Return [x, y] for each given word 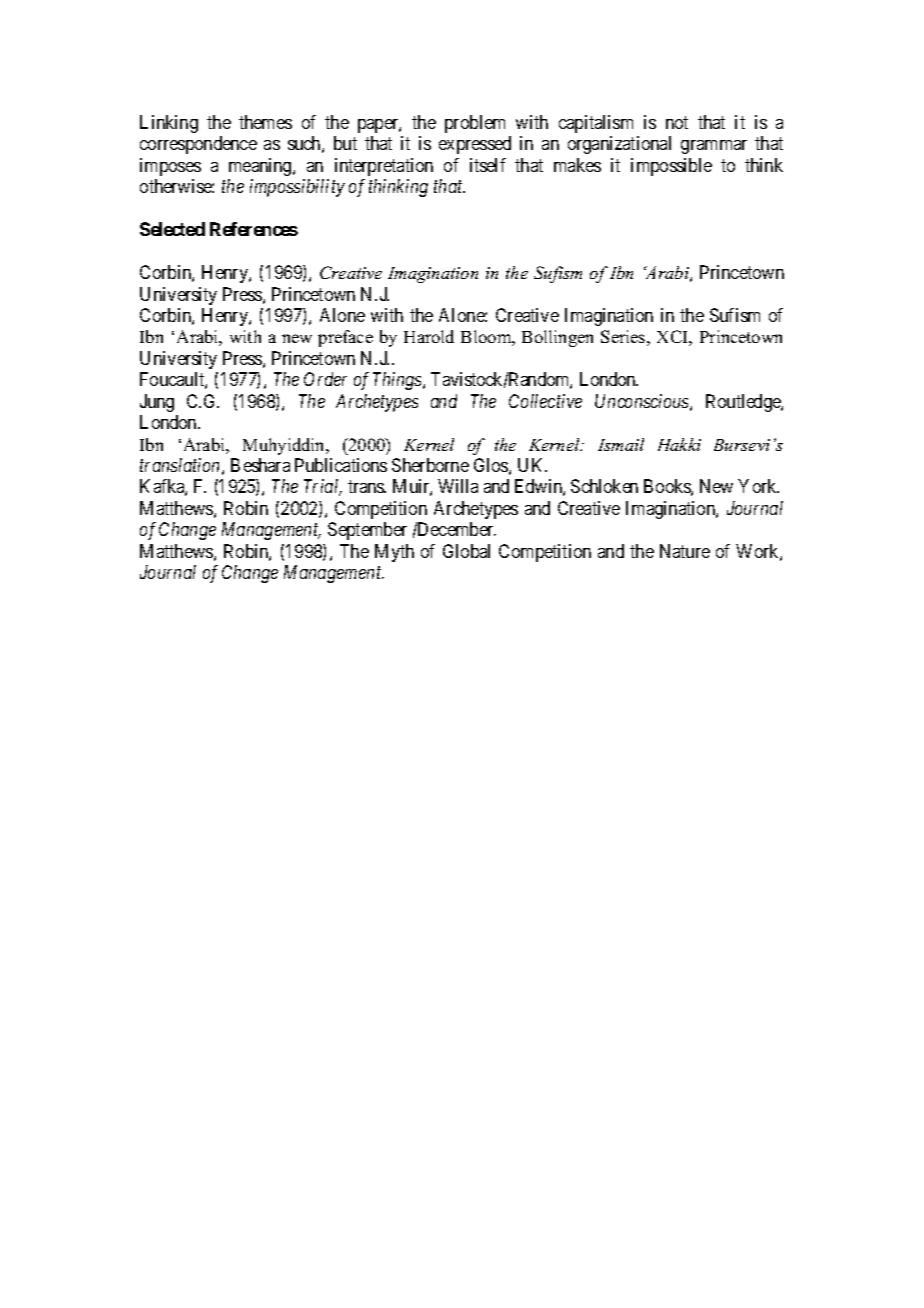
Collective [545, 401]
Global [466, 551]
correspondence [198, 145]
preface [345, 338]
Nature [685, 551]
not [677, 122]
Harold [429, 336]
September [367, 531]
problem [475, 124]
